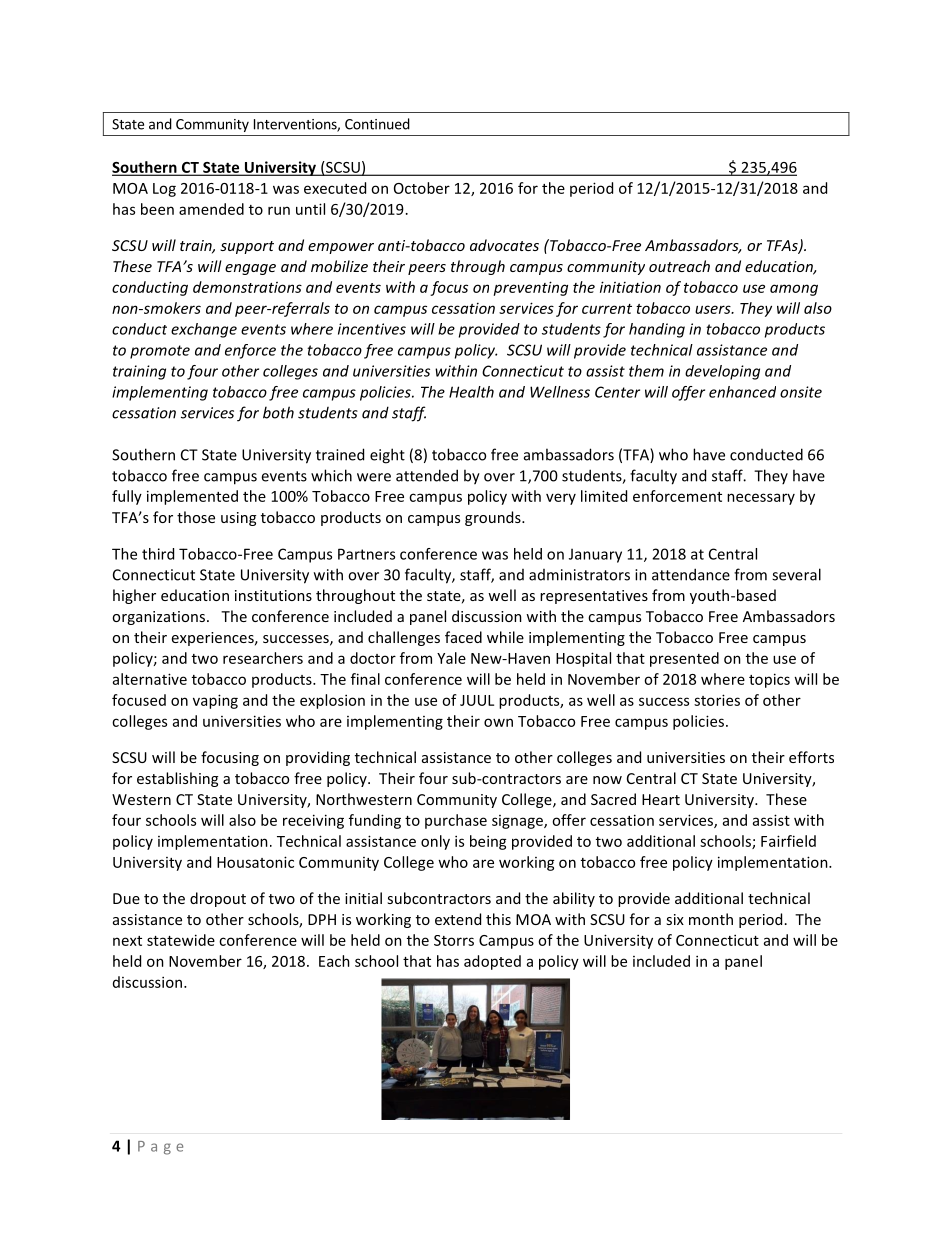 This screenshot has width=952, height=1233. Describe the element at coordinates (215, 701) in the screenshot. I see `vaping` at that location.
